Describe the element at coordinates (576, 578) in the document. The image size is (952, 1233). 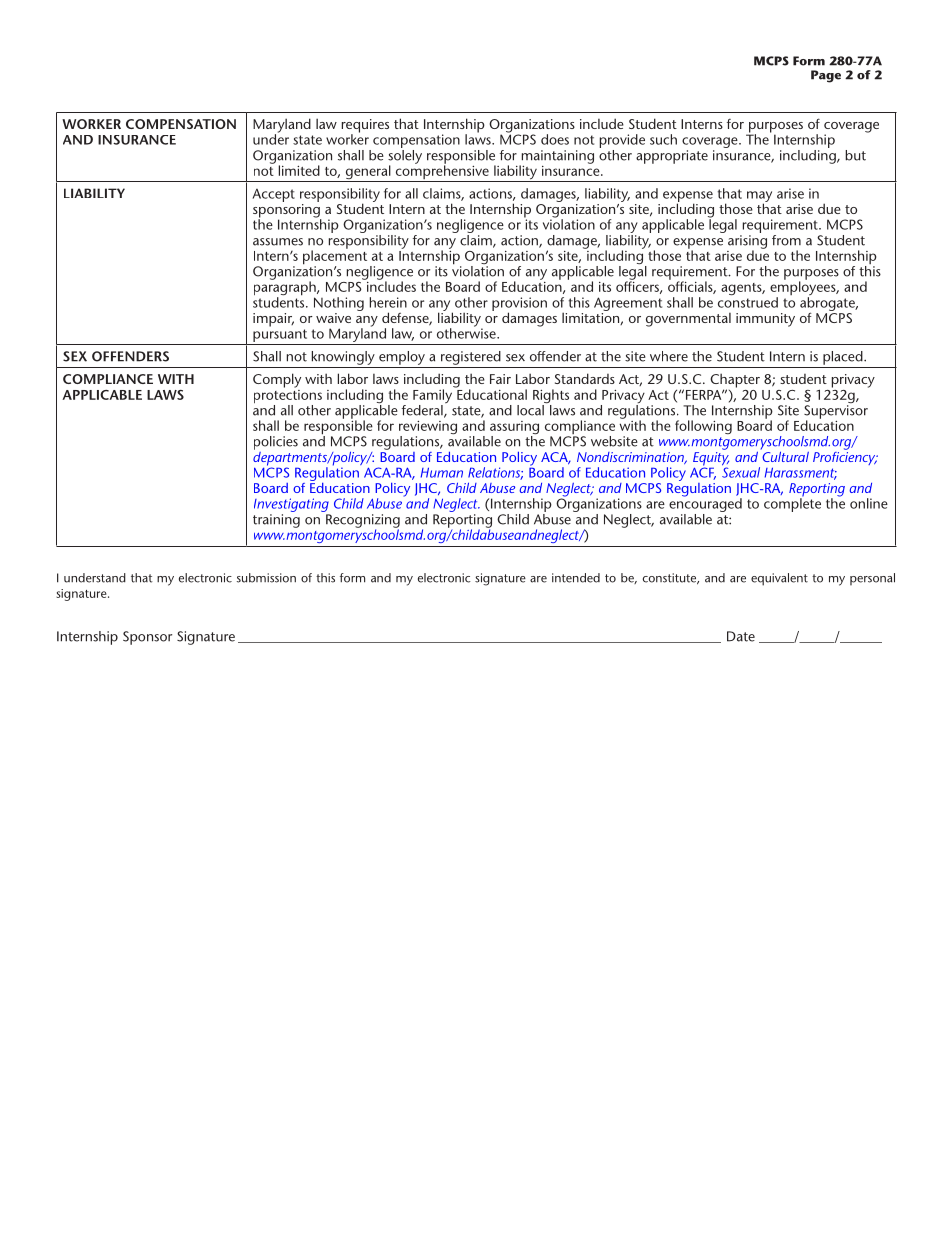
I see `intended` at that location.
